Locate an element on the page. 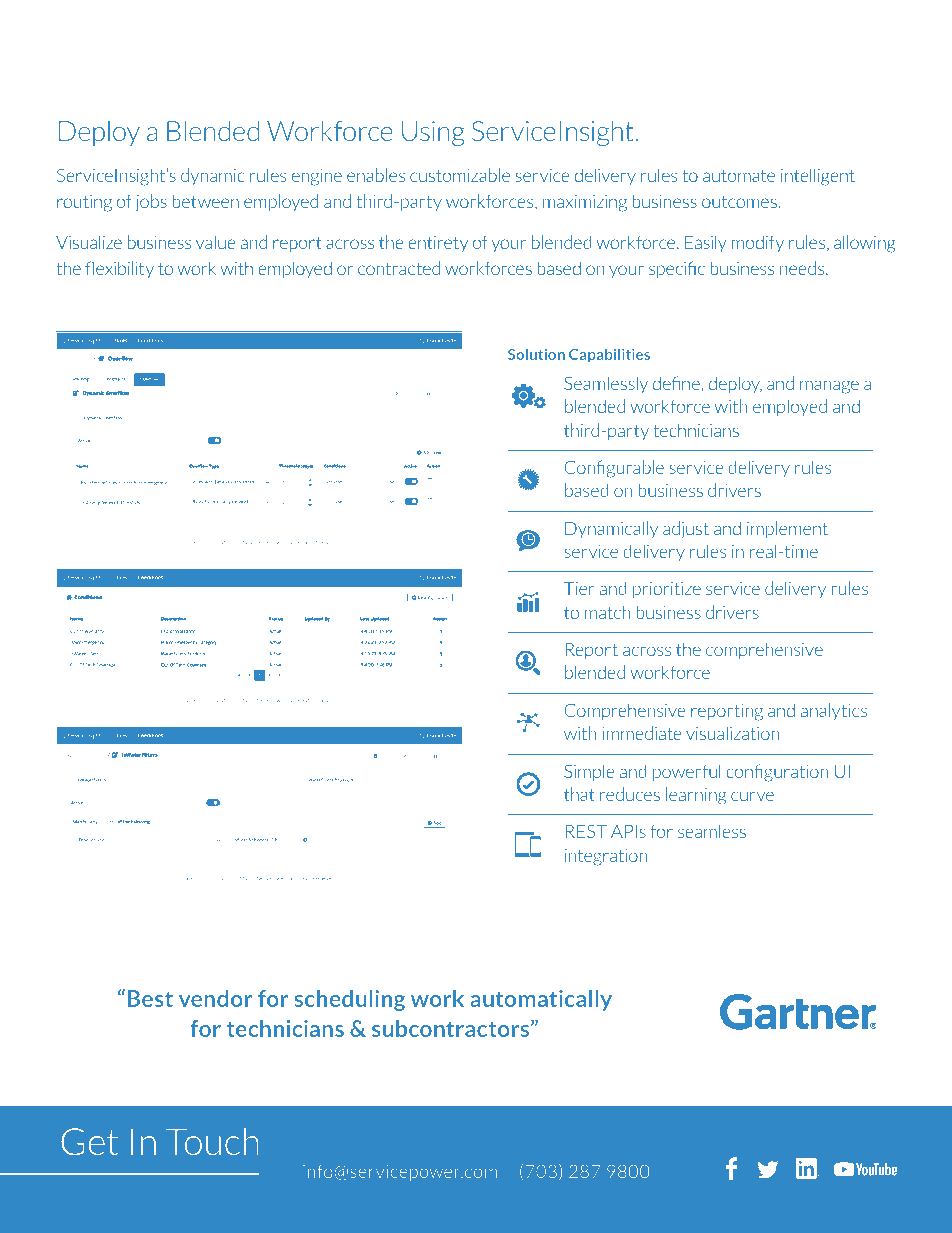 The height and width of the document is (1233, 952). automatically is located at coordinates (541, 1000).
